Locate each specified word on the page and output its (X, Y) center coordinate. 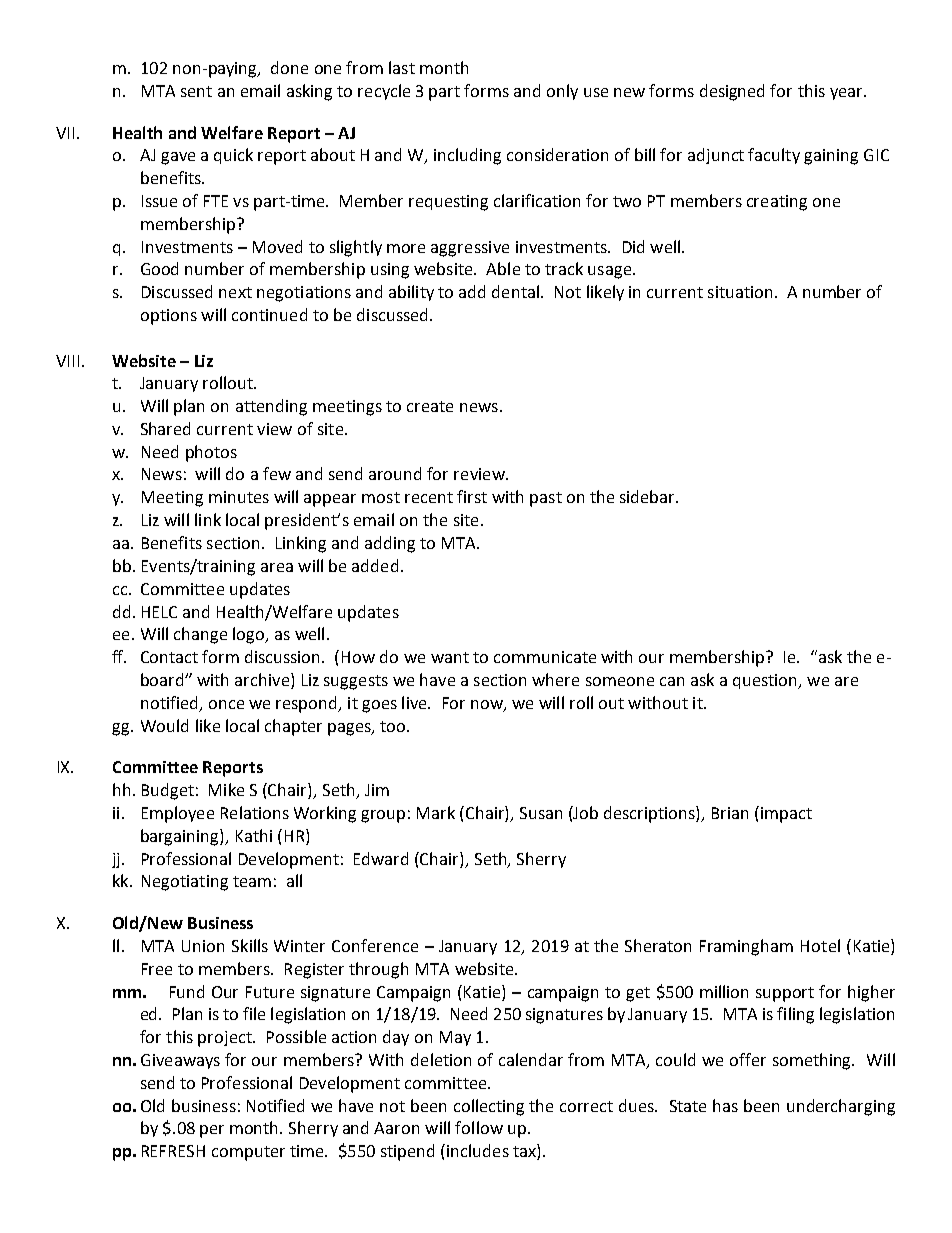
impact (786, 815)
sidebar (649, 496)
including (467, 156)
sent (196, 91)
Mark (436, 812)
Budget (168, 791)
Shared (165, 428)
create (430, 406)
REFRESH (173, 1151)
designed (732, 92)
